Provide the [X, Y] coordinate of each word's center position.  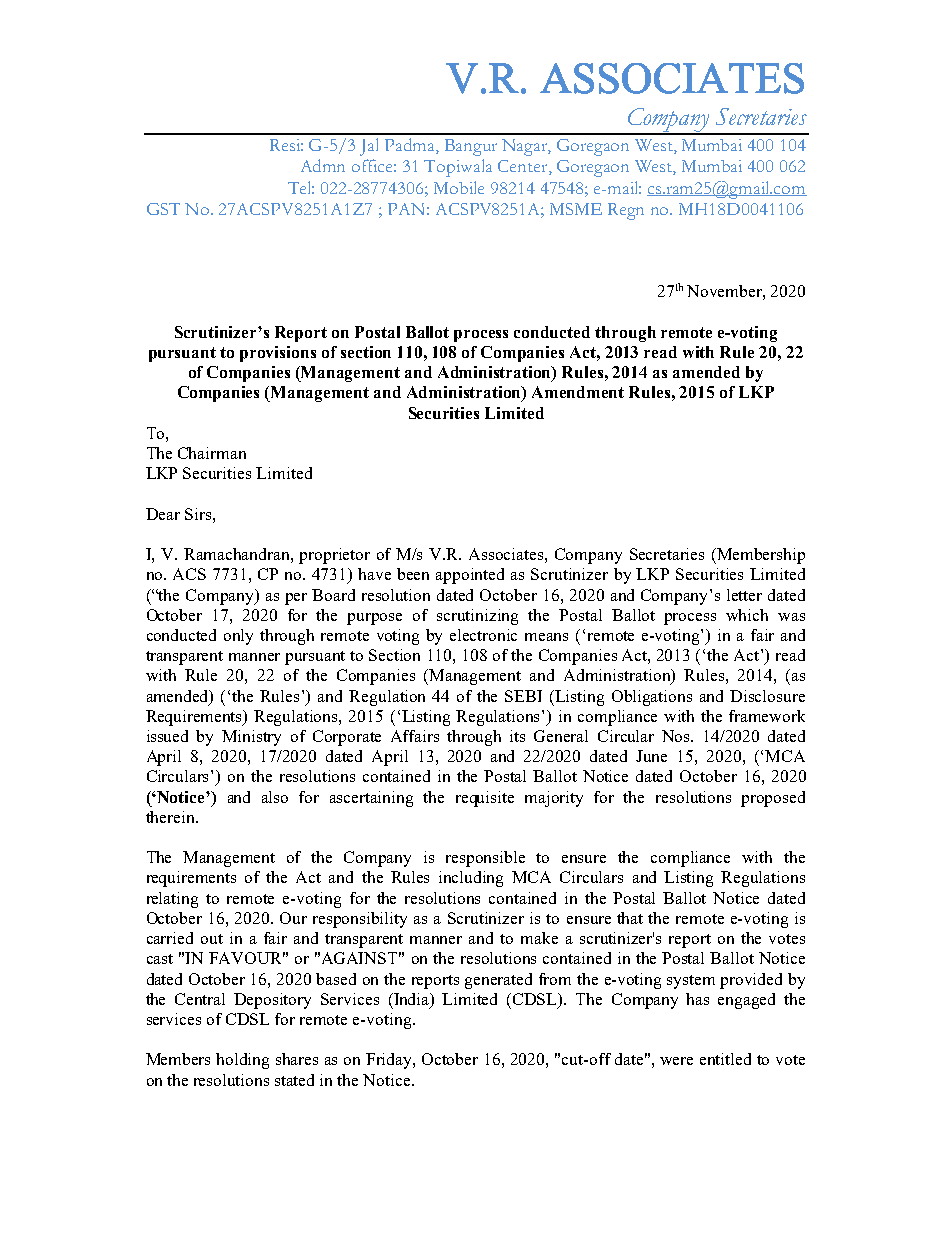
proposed [773, 799]
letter [744, 595]
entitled [725, 1059]
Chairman [212, 453]
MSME [576, 209]
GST [163, 209]
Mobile [459, 187]
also [275, 797]
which [747, 615]
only [238, 637]
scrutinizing [477, 617]
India [412, 1000]
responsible [485, 859]
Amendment [578, 392]
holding [242, 1061]
